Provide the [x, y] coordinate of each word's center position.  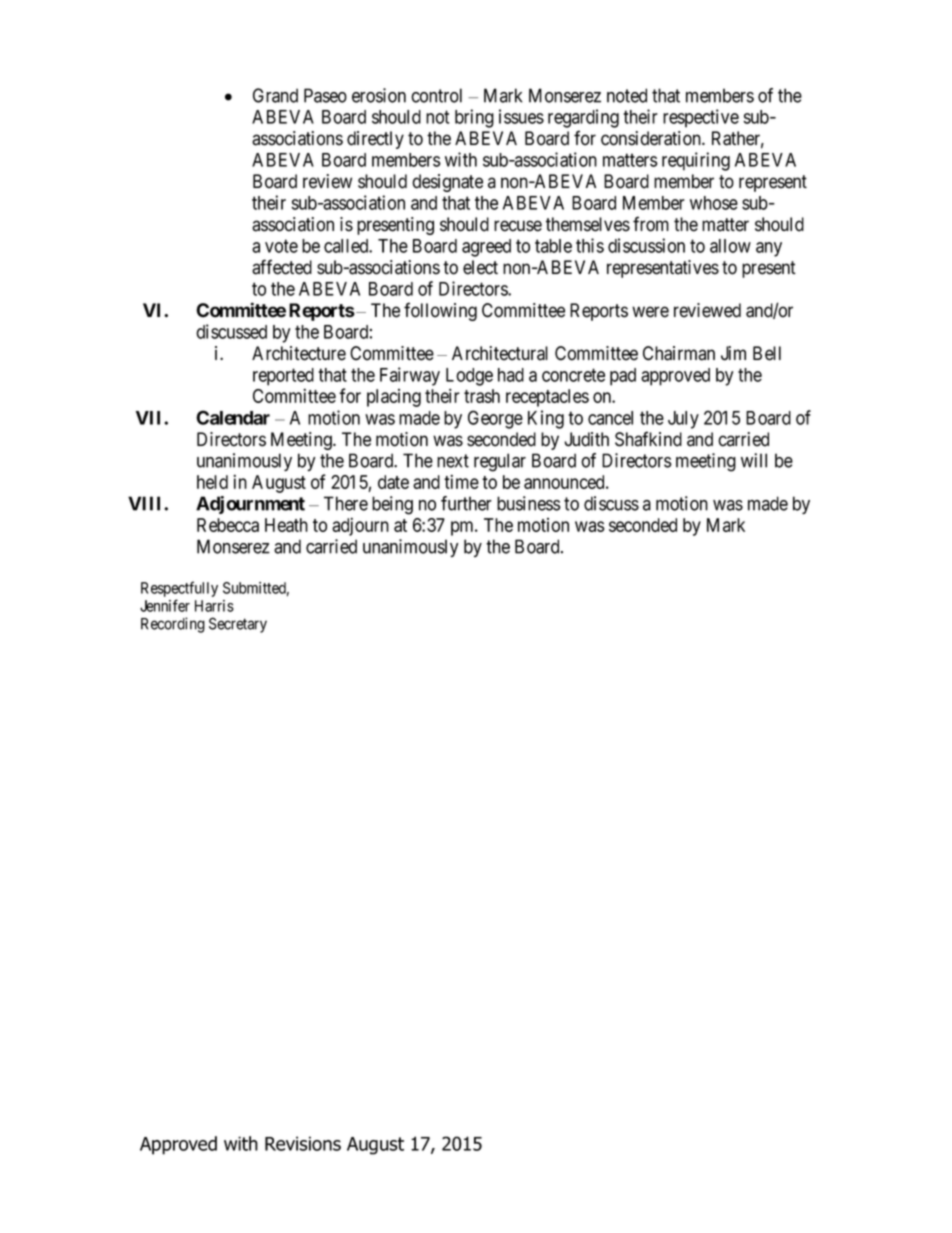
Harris [214, 606]
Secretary [238, 625]
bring [474, 118]
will [754, 460]
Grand [275, 95]
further [466, 503]
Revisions [303, 1143]
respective [701, 118]
